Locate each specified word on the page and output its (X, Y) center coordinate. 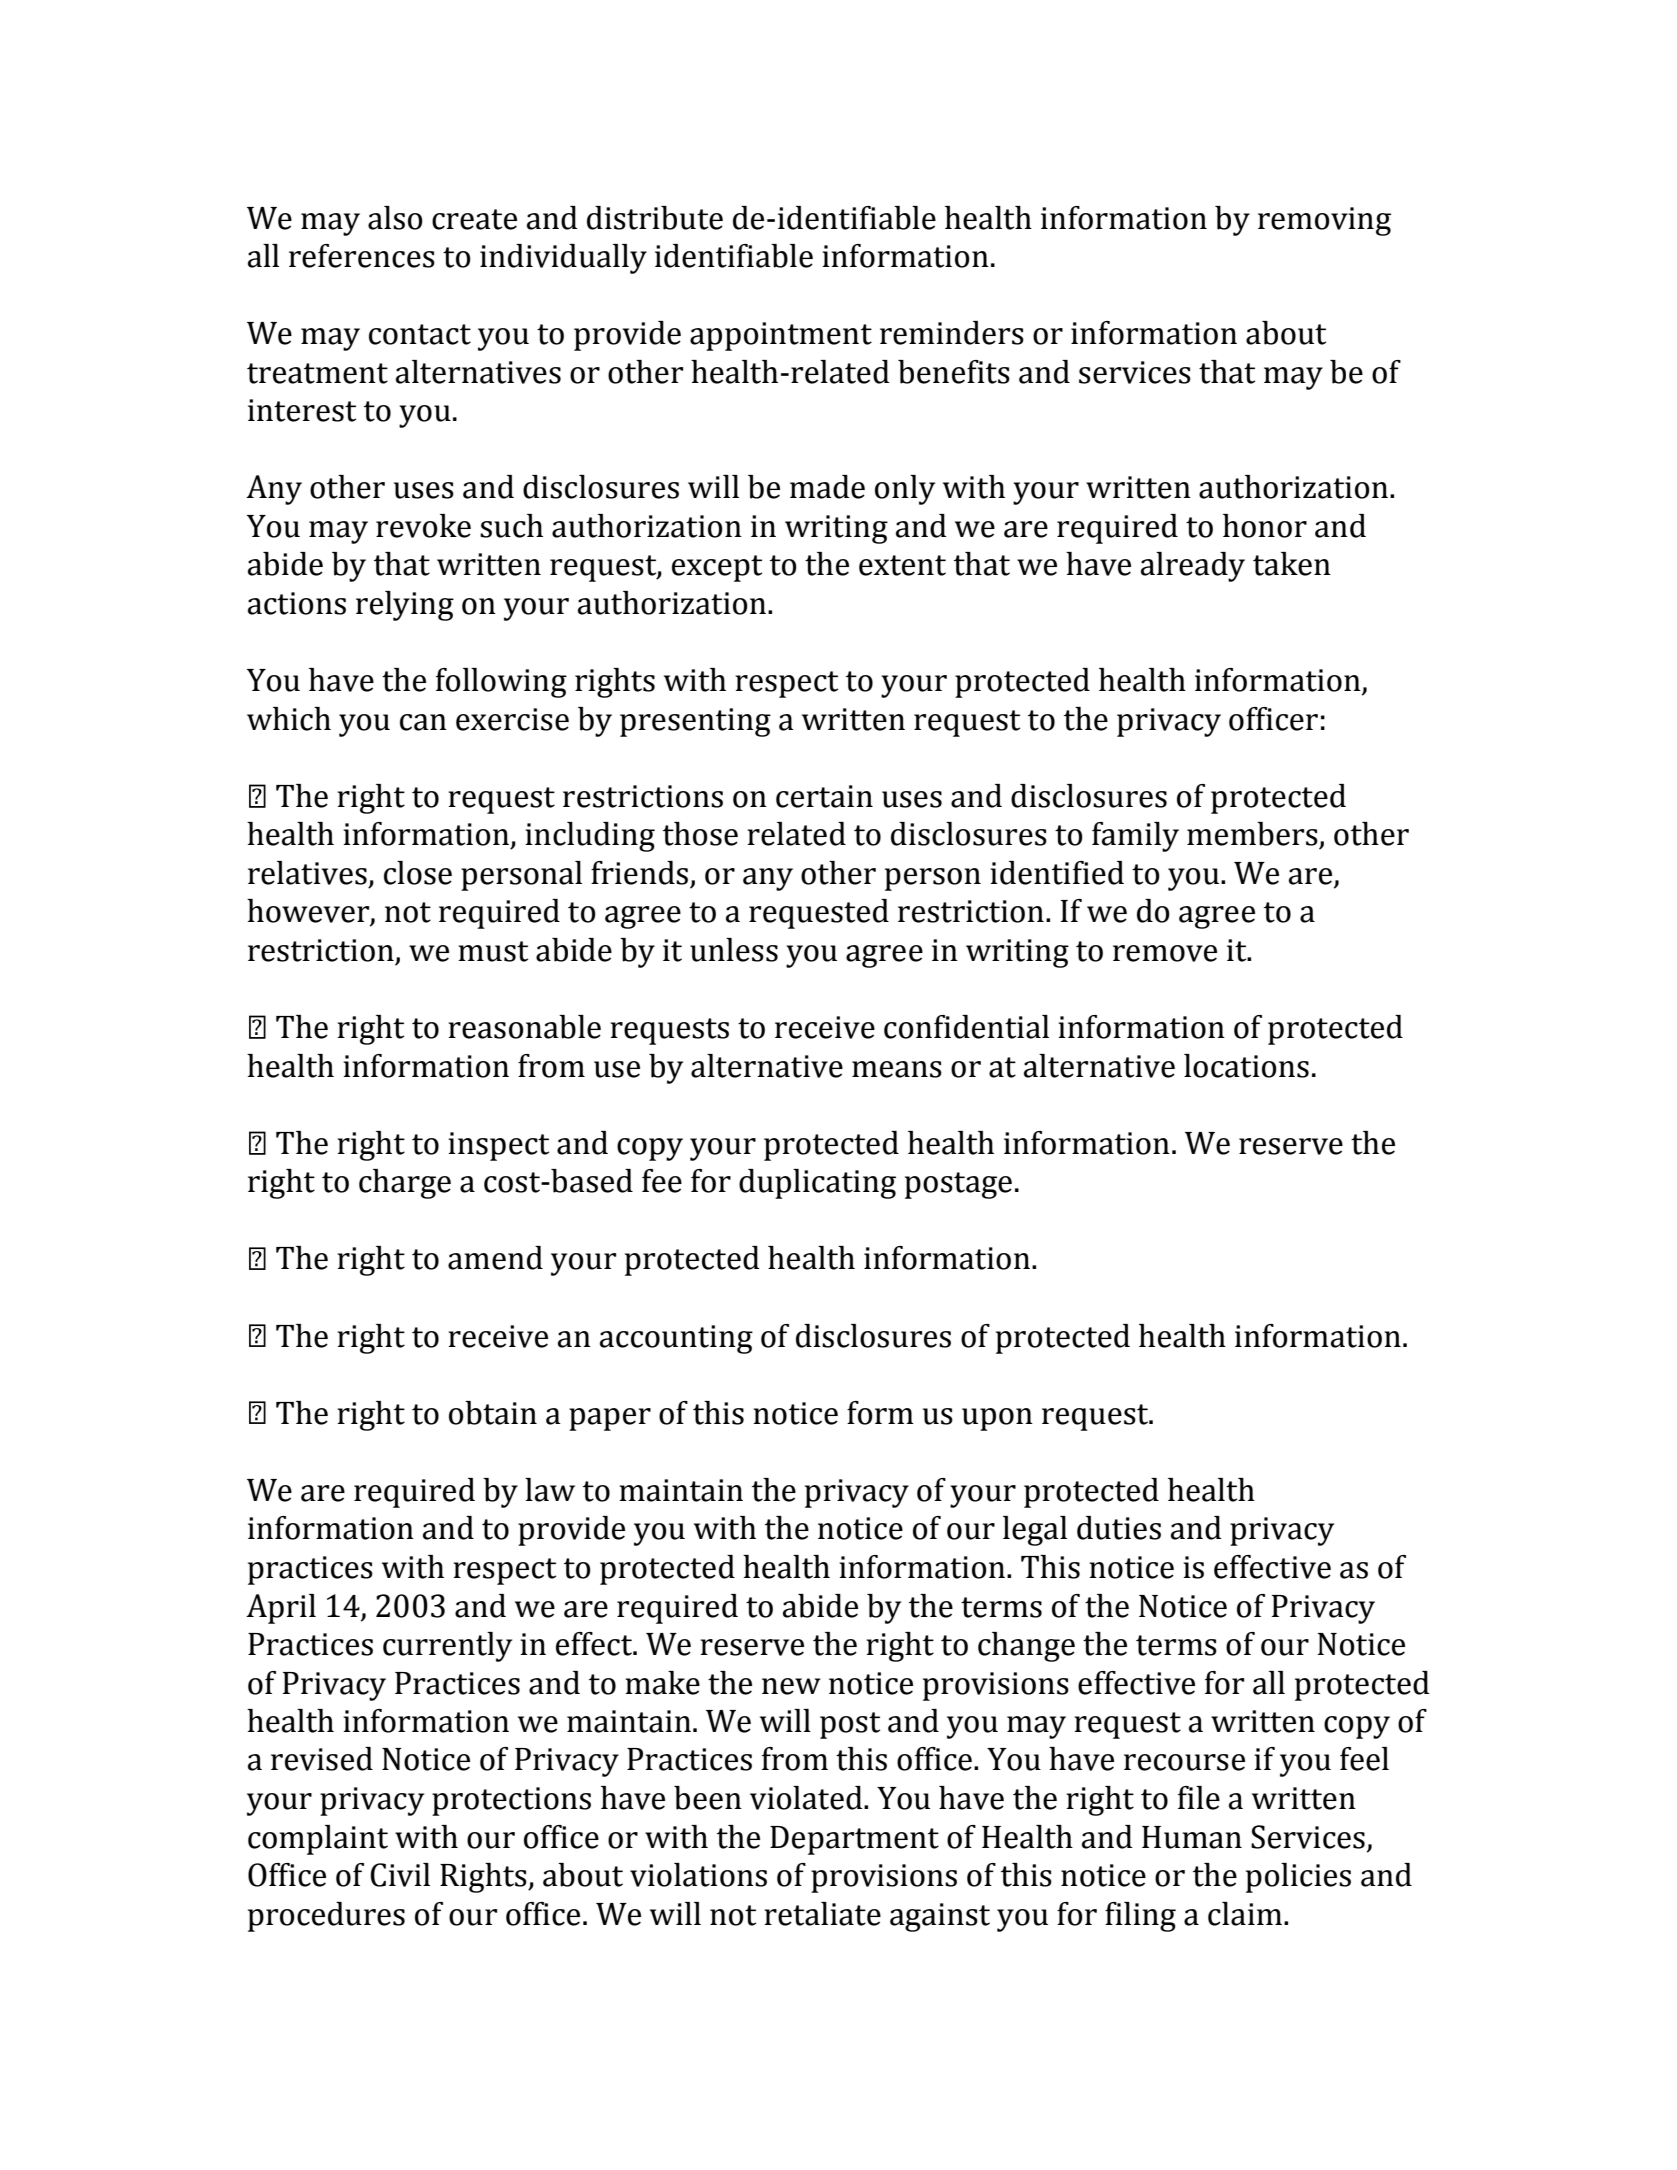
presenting (695, 722)
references (362, 256)
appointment (781, 336)
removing (1324, 221)
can (423, 722)
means (897, 1069)
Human (1192, 1837)
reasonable (524, 1027)
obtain (493, 1413)
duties (1119, 1528)
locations (1246, 1066)
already (1193, 567)
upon (997, 1419)
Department (854, 1840)
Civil (400, 1875)
